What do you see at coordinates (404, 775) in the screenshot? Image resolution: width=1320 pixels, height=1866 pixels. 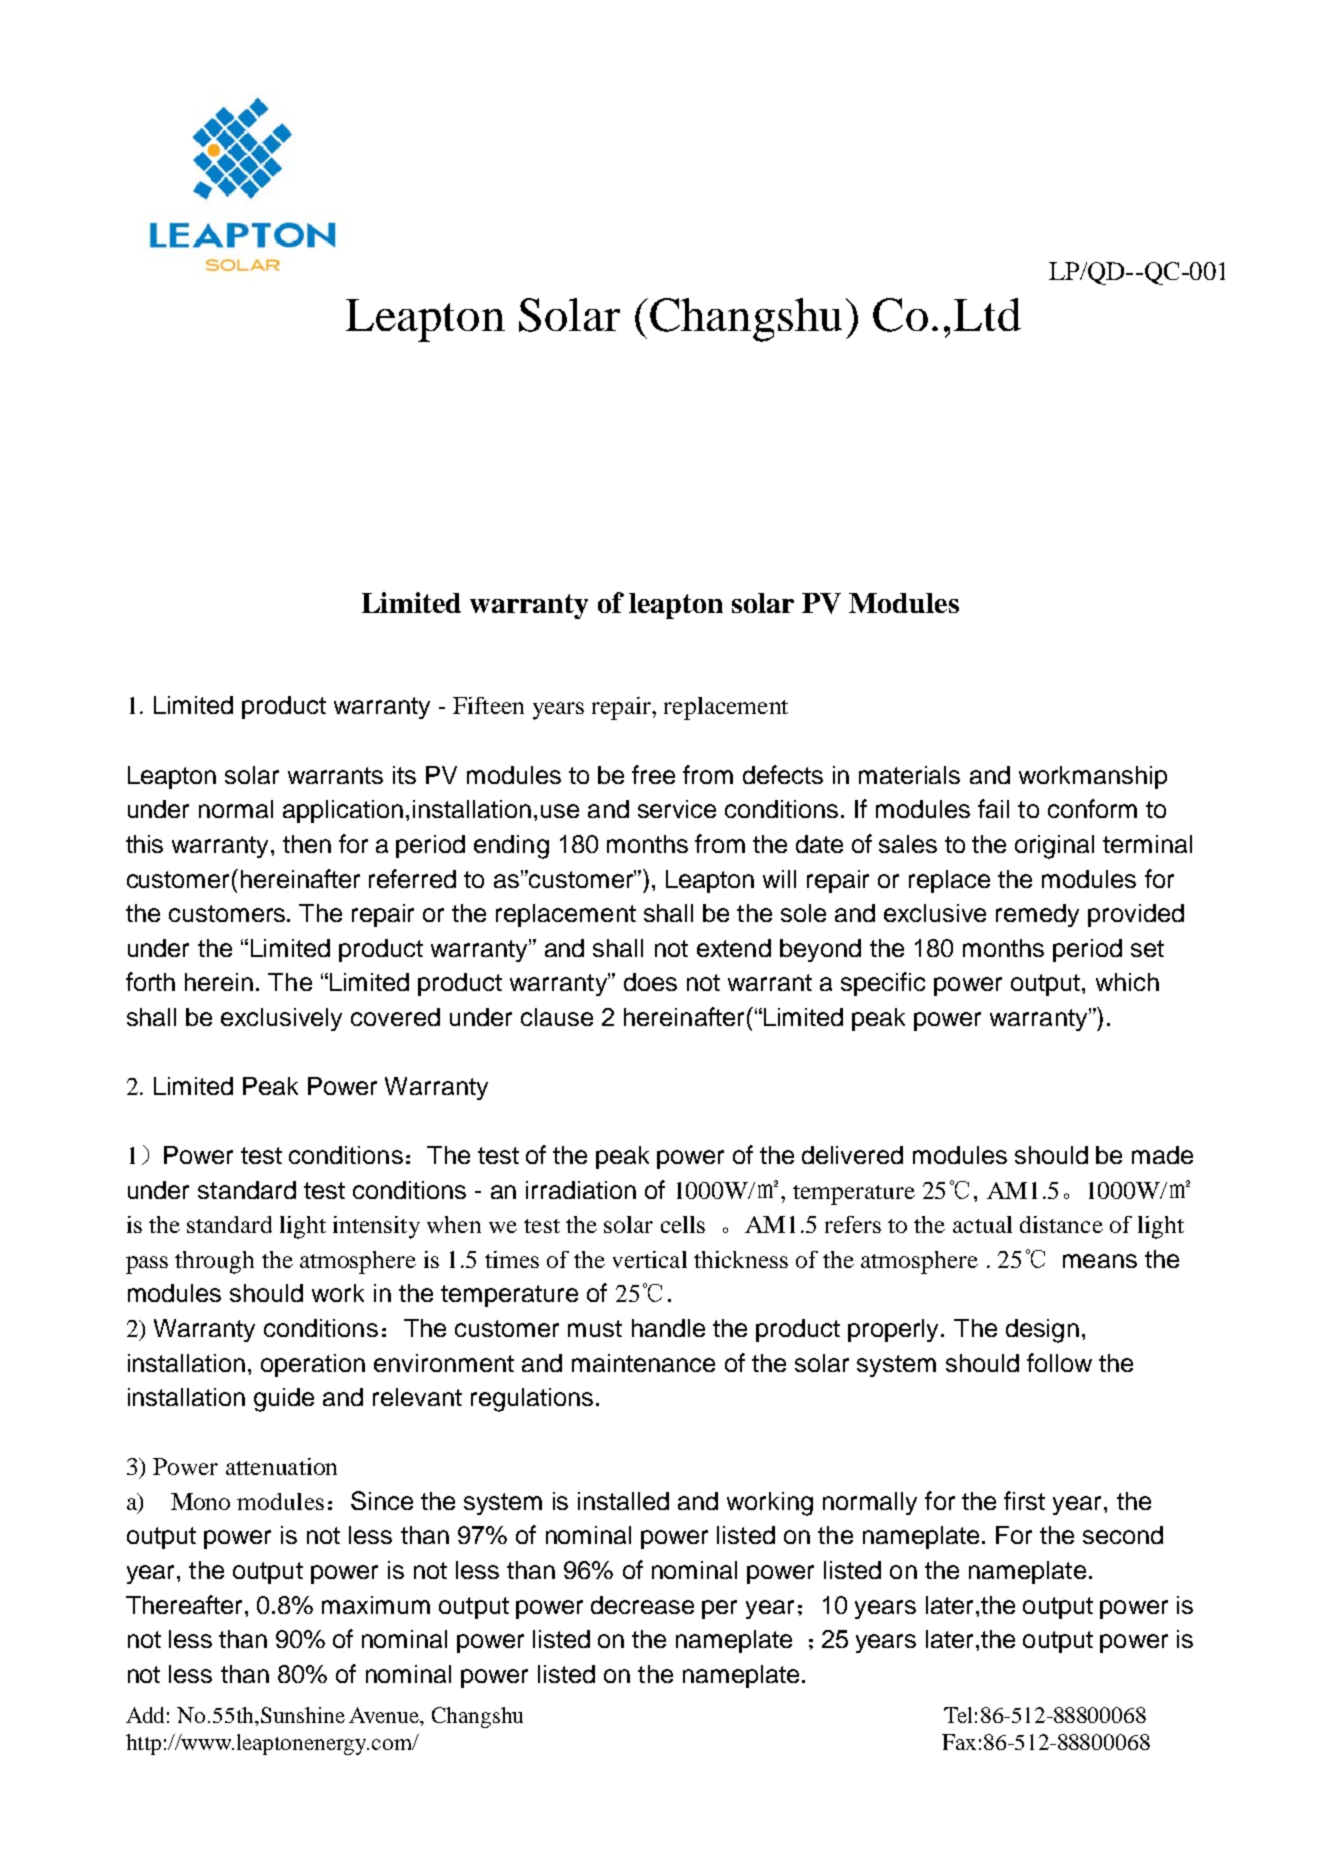 I see `its` at bounding box center [404, 775].
